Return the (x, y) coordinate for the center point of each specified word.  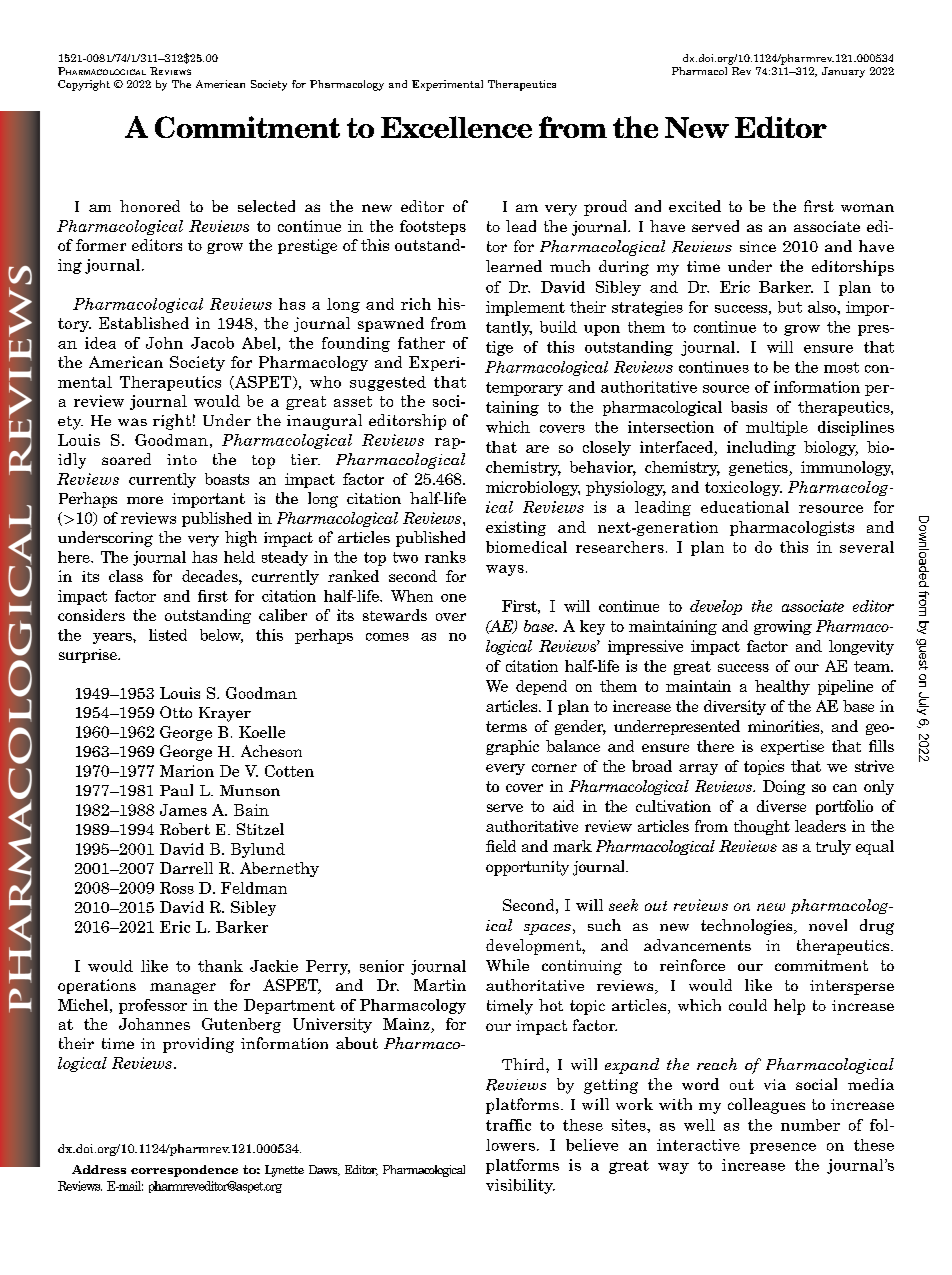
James (183, 810)
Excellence (456, 127)
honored (150, 206)
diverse (781, 806)
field (501, 846)
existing (516, 528)
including (761, 448)
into (182, 459)
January (843, 72)
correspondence (184, 1171)
